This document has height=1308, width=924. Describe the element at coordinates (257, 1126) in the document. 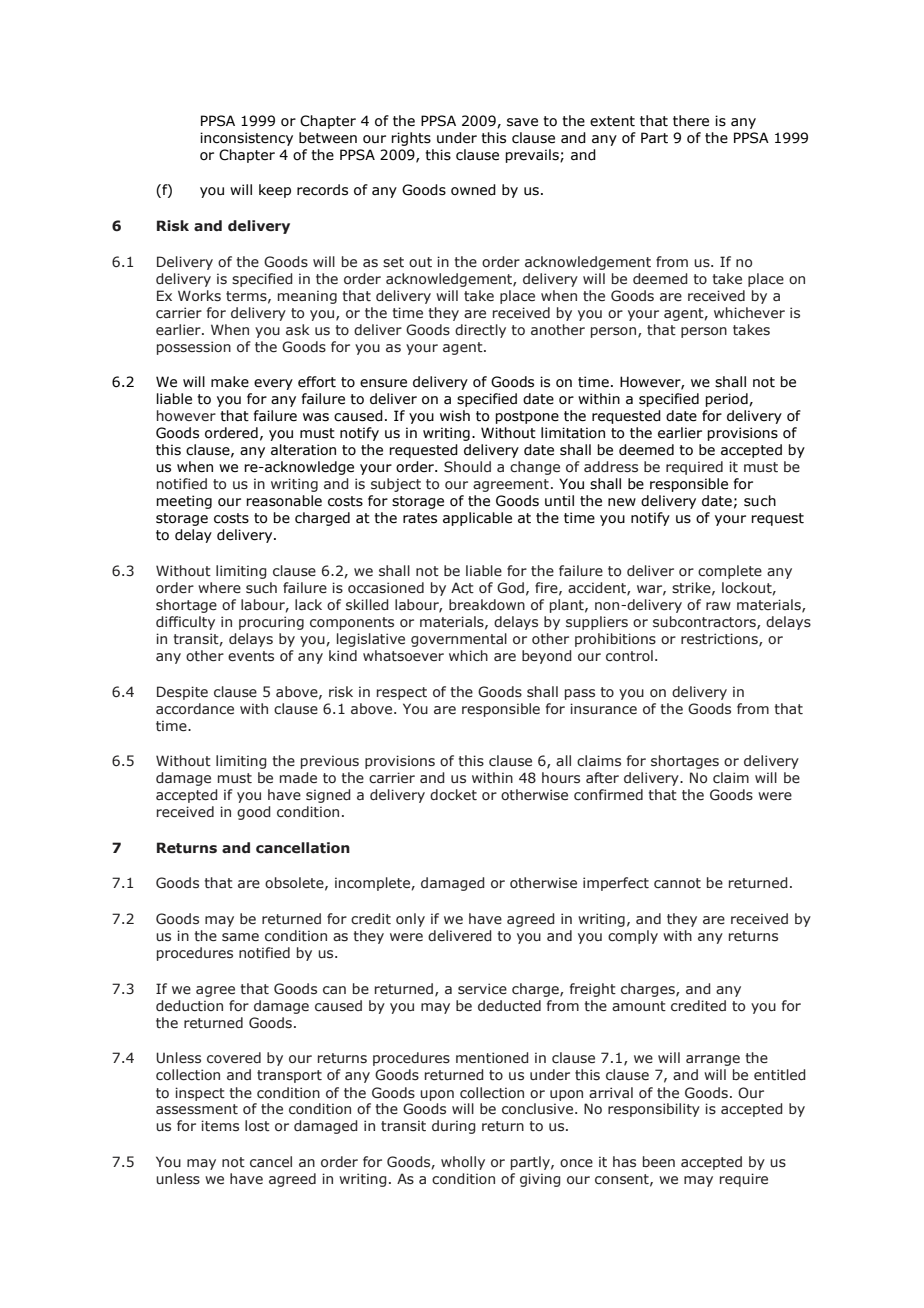

I see `lost` at that location.
